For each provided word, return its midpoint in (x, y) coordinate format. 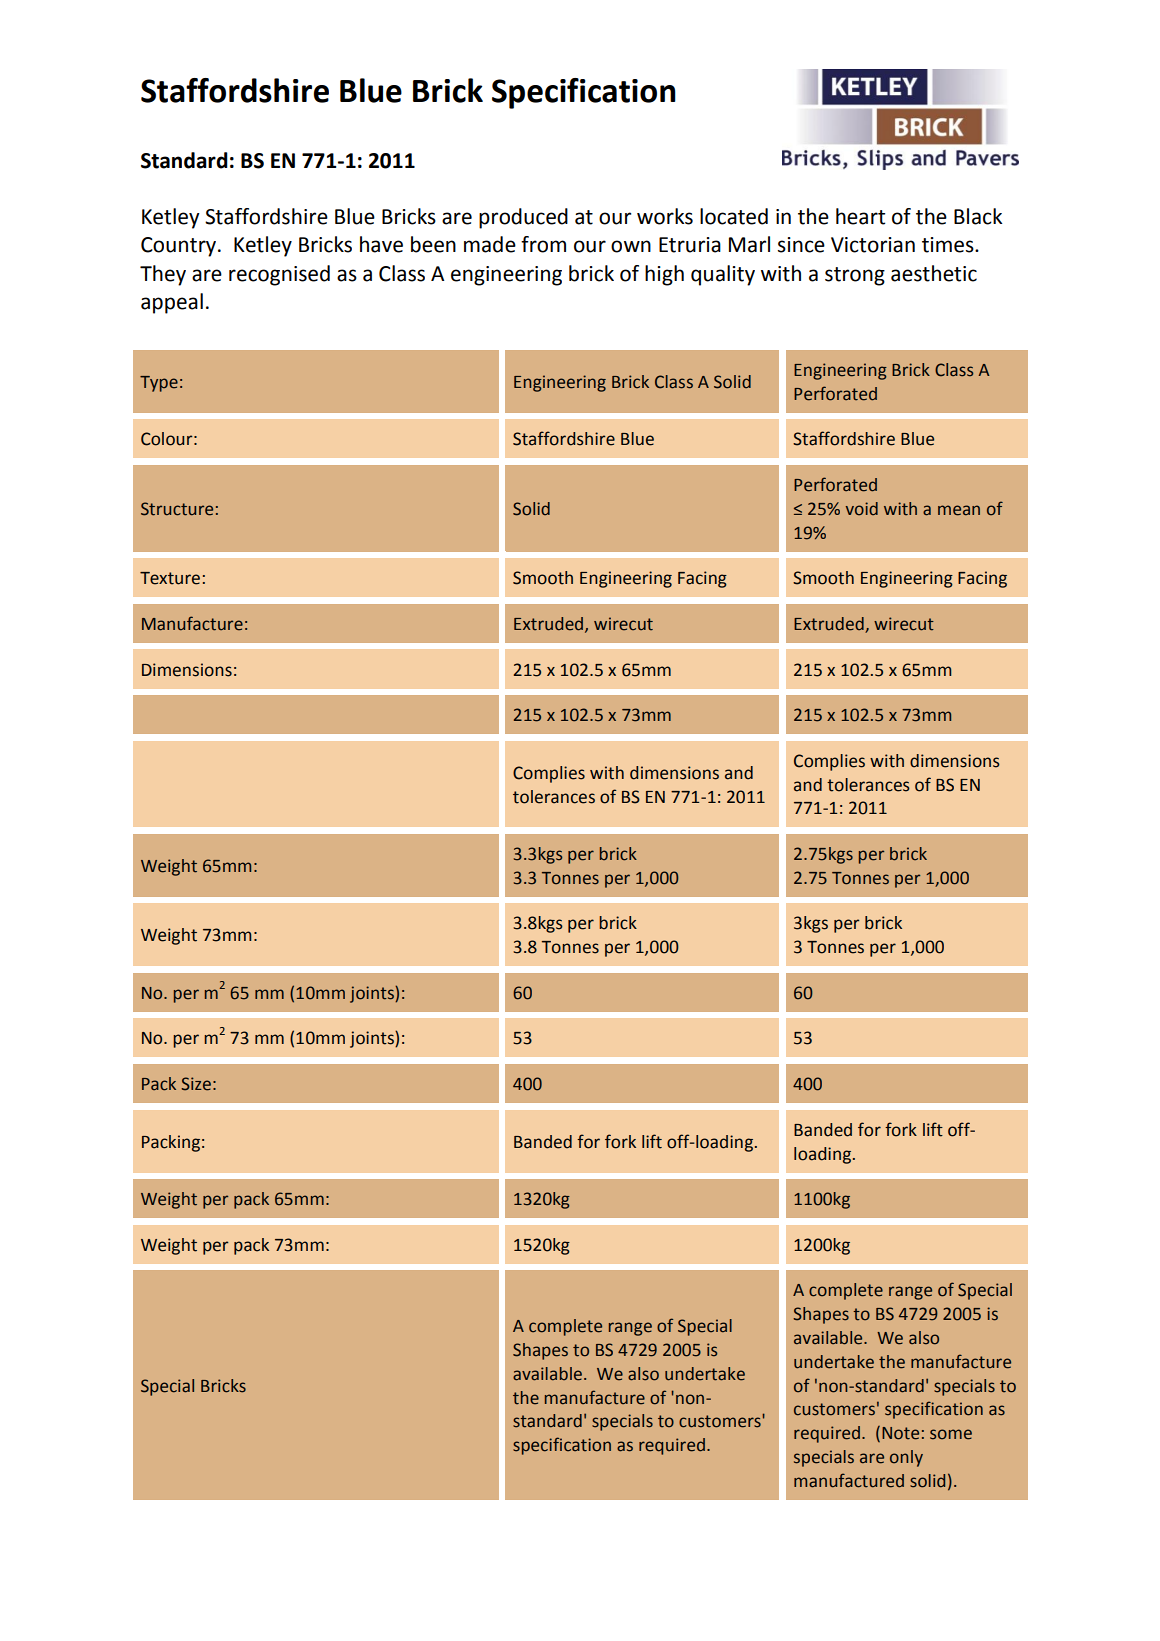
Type (159, 384)
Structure (177, 509)
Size (196, 1084)
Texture (170, 578)
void (862, 509)
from (543, 244)
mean (959, 510)
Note (900, 1433)
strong (855, 276)
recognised (279, 275)
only (906, 1458)
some (951, 1434)
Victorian (873, 245)
